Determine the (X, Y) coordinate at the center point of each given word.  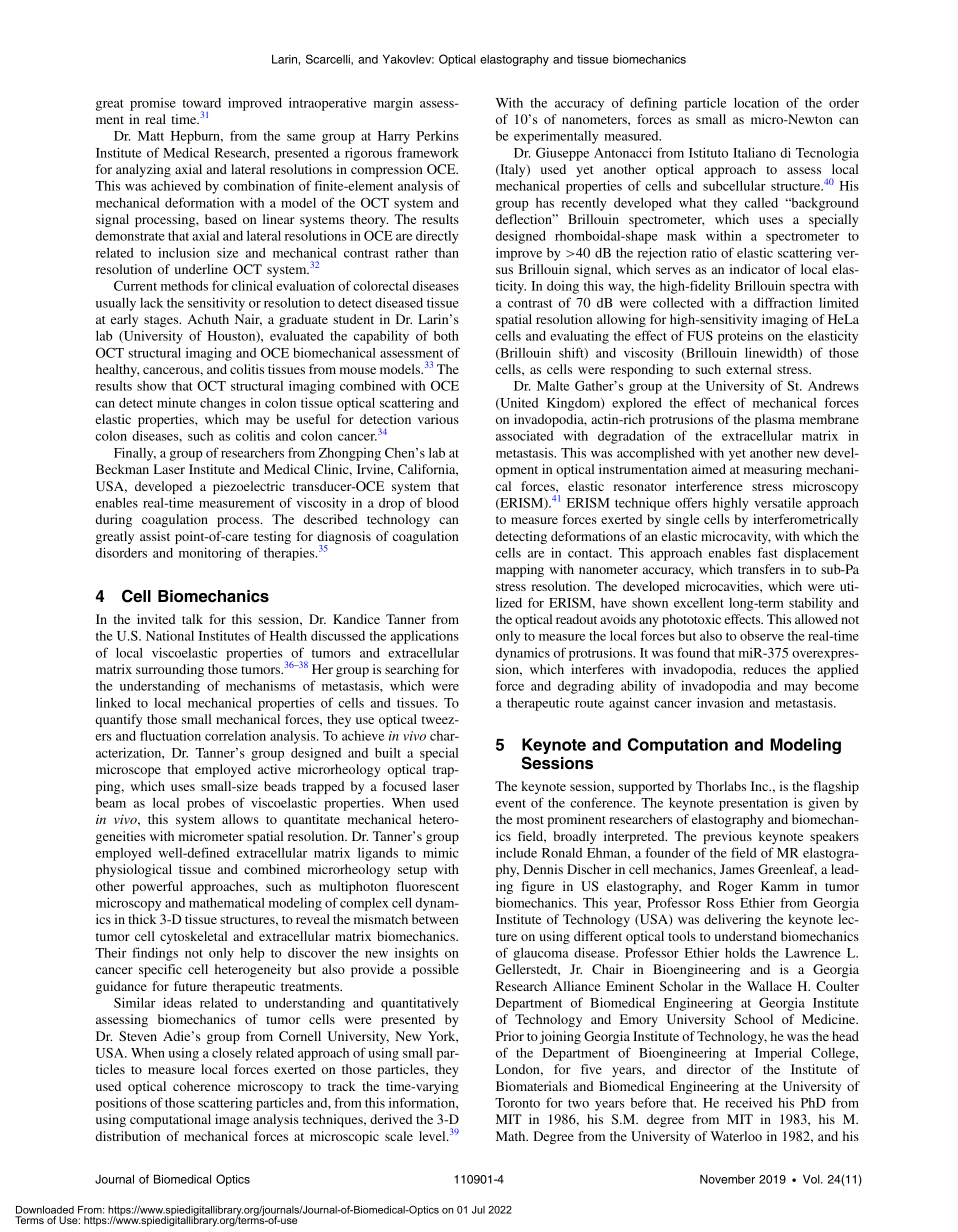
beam (111, 803)
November (727, 1179)
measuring (773, 470)
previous (727, 837)
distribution (128, 1136)
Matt (151, 136)
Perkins (438, 136)
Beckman (122, 469)
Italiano (754, 152)
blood (443, 503)
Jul (478, 1210)
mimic (441, 852)
